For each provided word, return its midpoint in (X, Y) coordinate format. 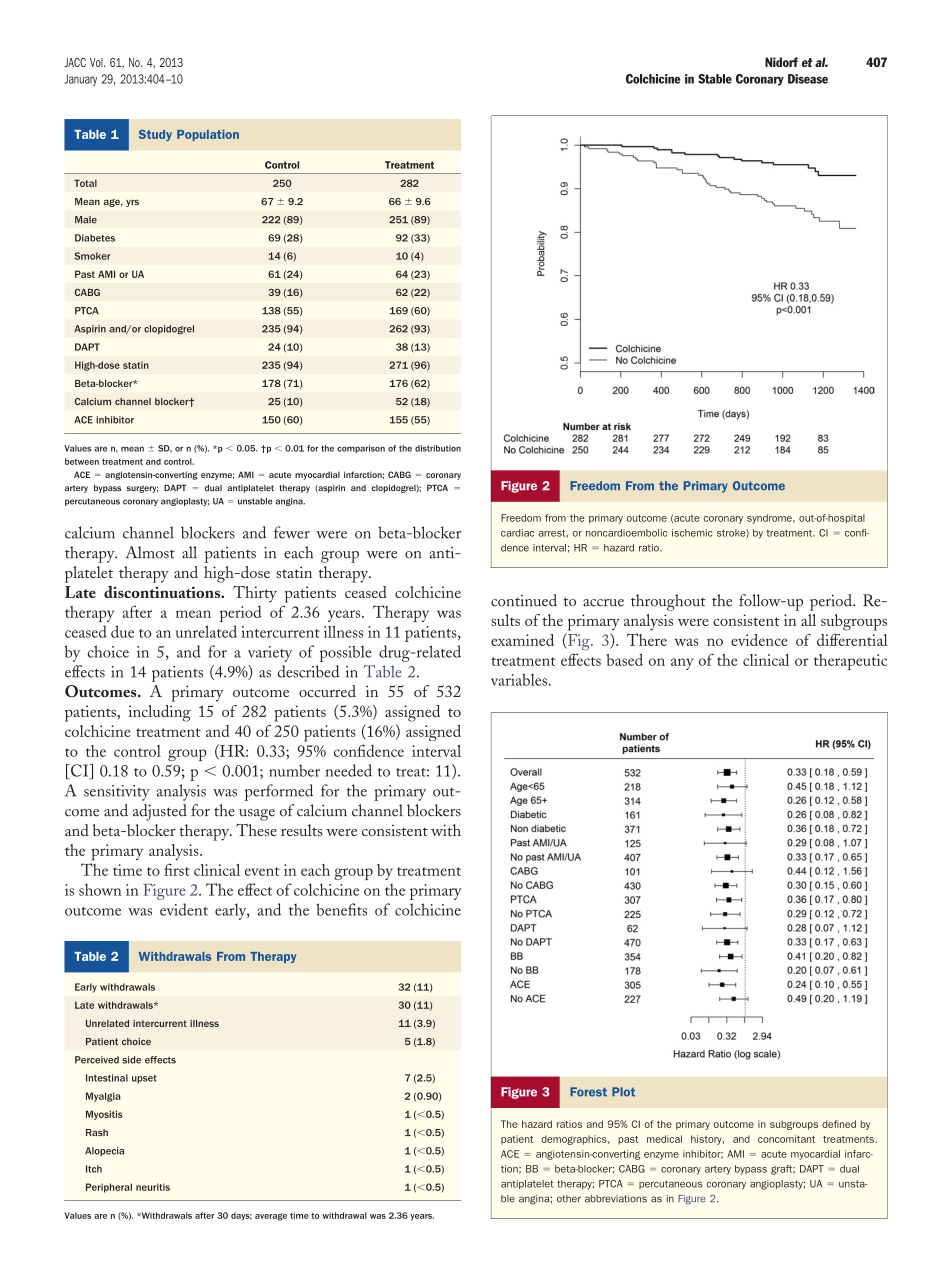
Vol (97, 62)
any (682, 664)
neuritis (153, 1187)
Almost (150, 552)
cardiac (517, 533)
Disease (808, 79)
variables (520, 679)
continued (524, 600)
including (159, 713)
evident (184, 909)
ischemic (692, 533)
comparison (361, 449)
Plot (623, 1092)
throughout (668, 602)
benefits (341, 909)
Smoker (92, 256)
